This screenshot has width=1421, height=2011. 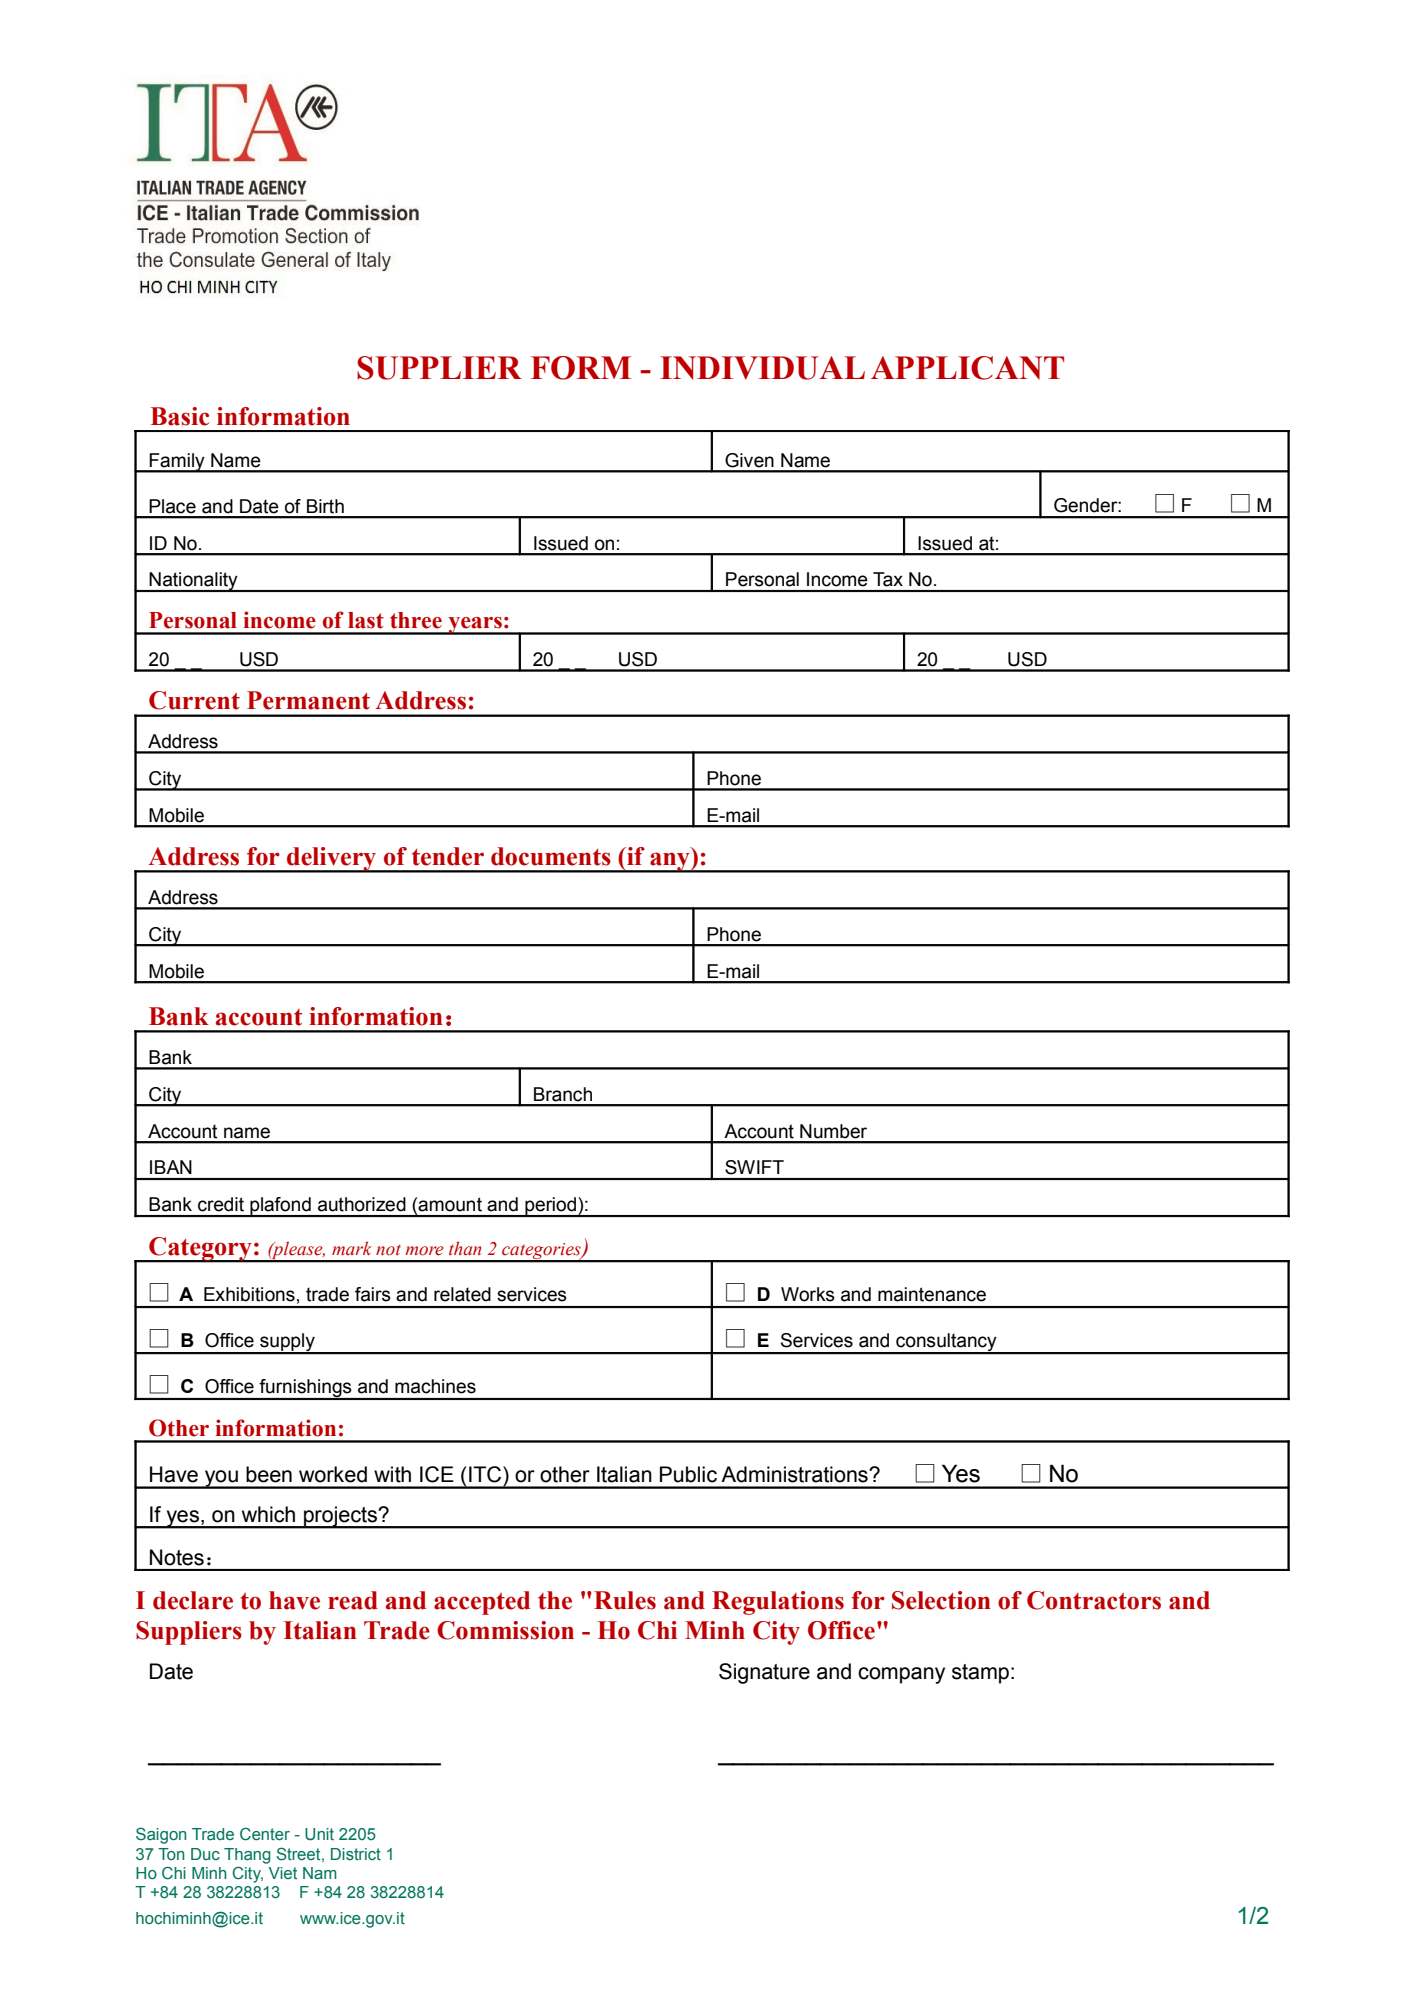 What do you see at coordinates (946, 1343) in the screenshot?
I see `consultancy` at bounding box center [946, 1343].
